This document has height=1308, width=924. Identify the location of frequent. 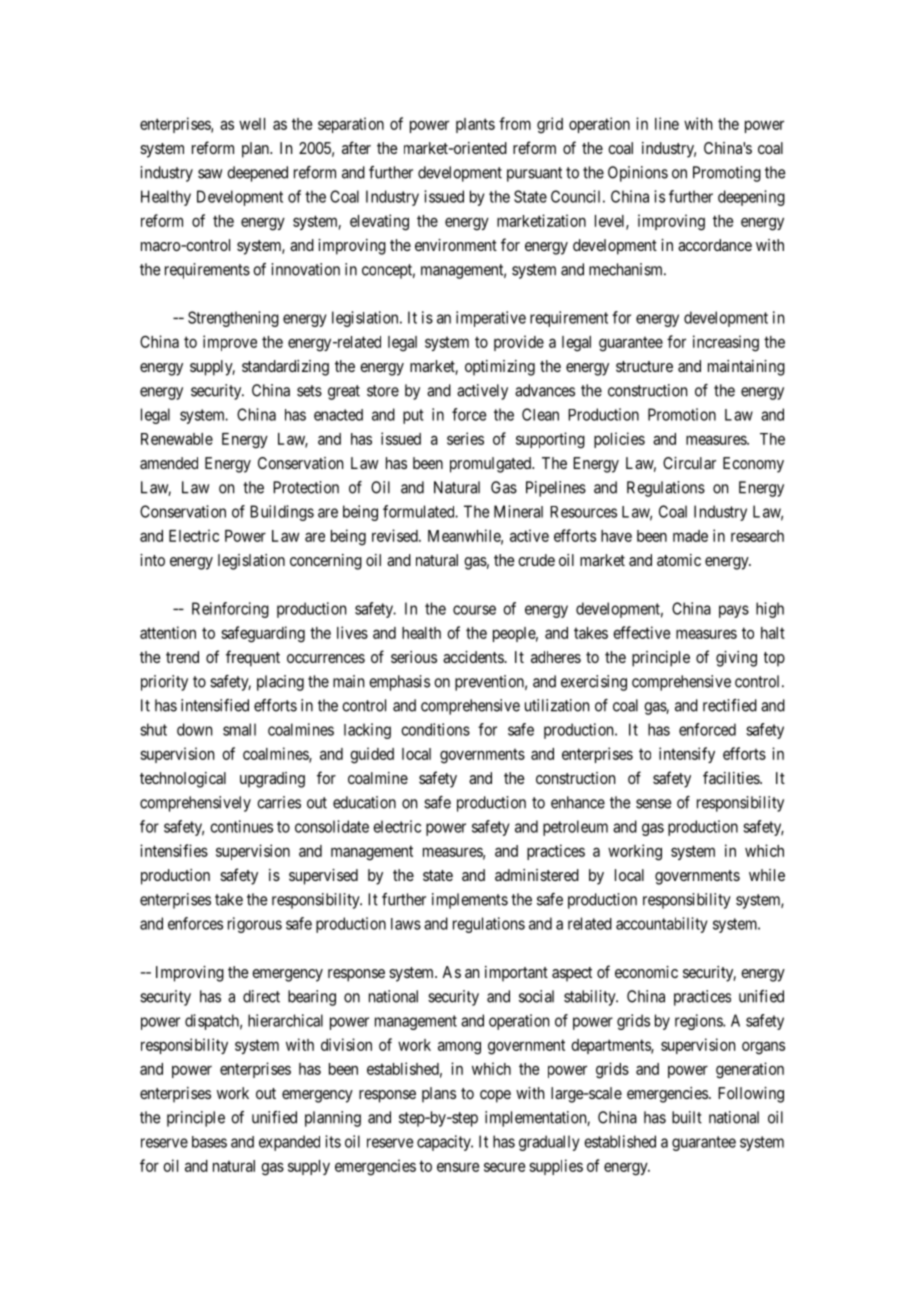
(253, 658).
